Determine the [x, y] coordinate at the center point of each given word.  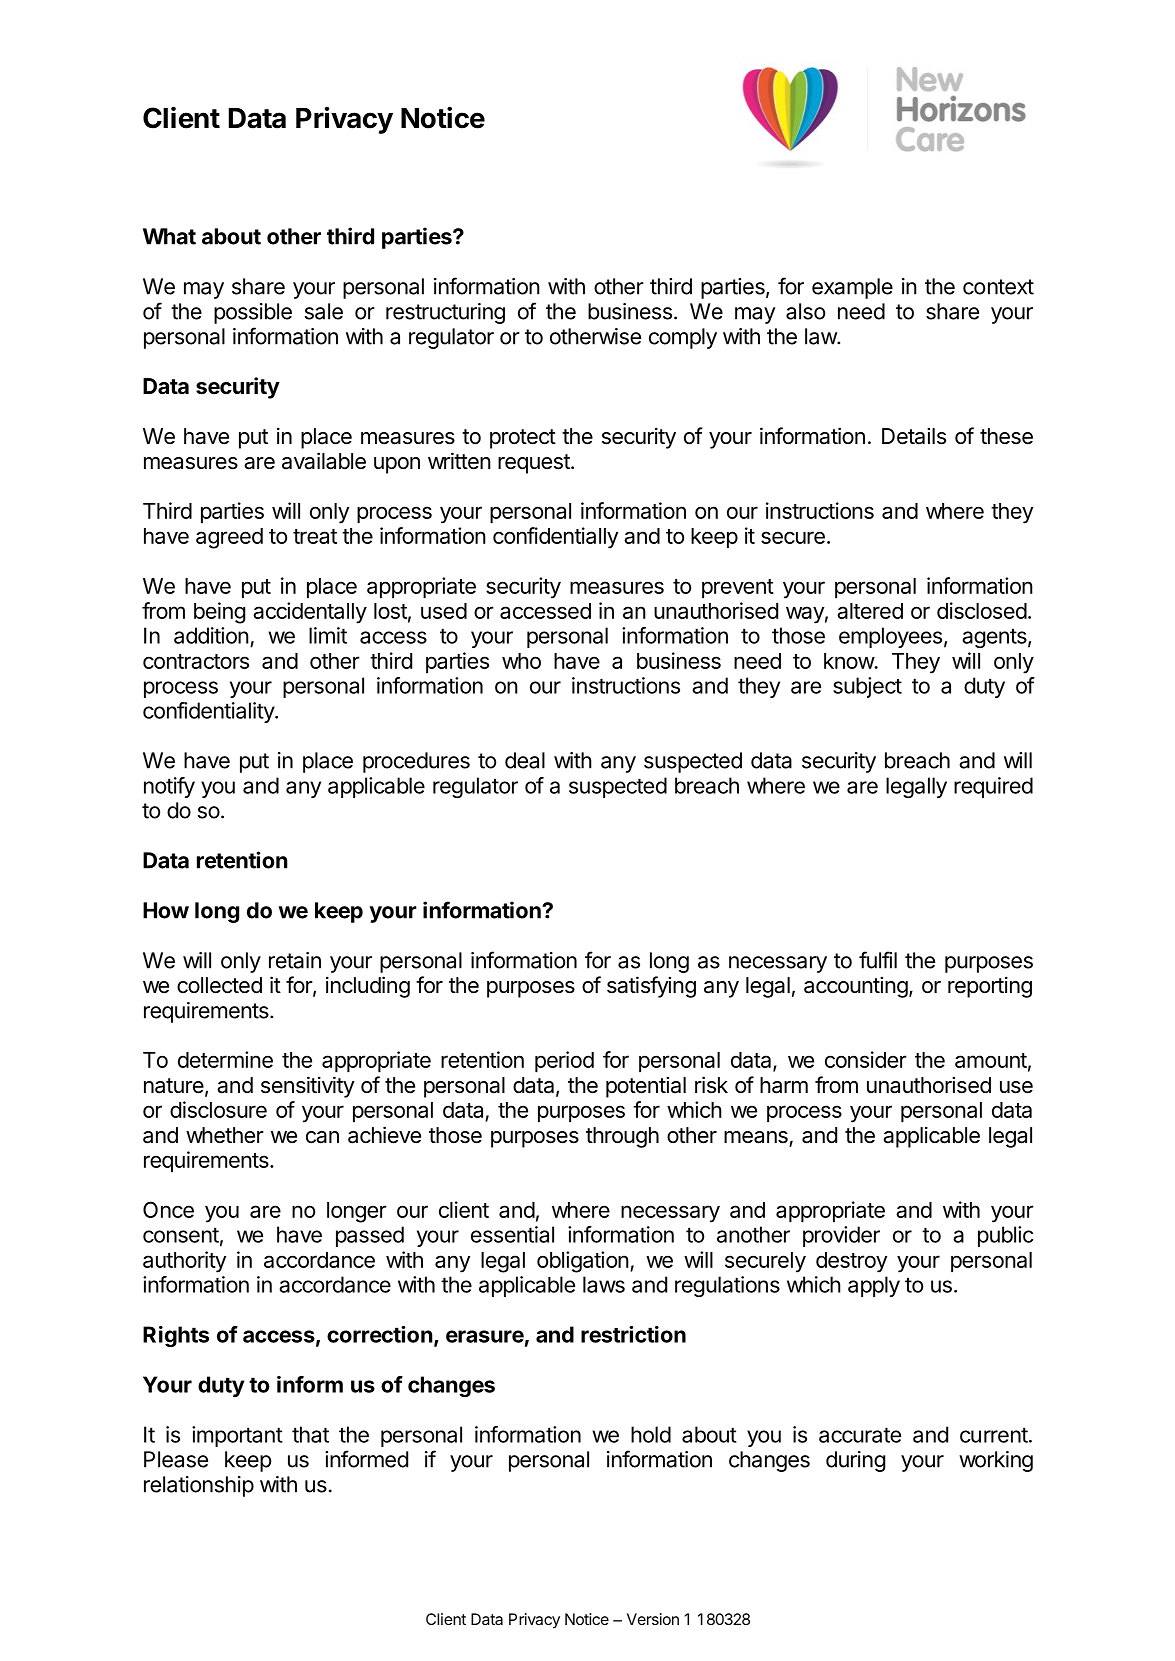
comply [683, 338]
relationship [199, 1486]
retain [295, 960]
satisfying [651, 987]
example [852, 288]
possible [253, 313]
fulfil [878, 960]
